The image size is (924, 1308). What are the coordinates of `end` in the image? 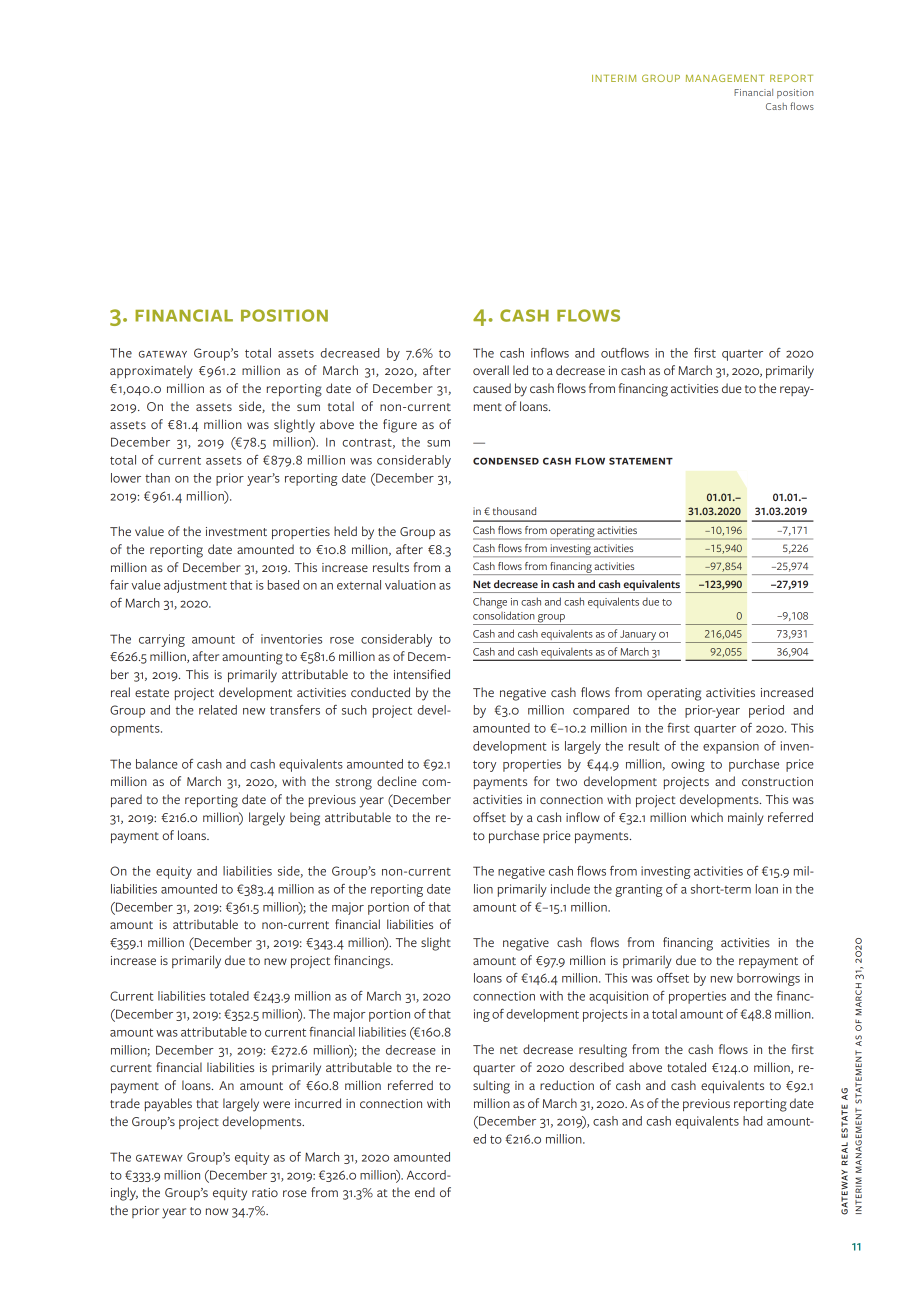 It's located at (425, 1192).
